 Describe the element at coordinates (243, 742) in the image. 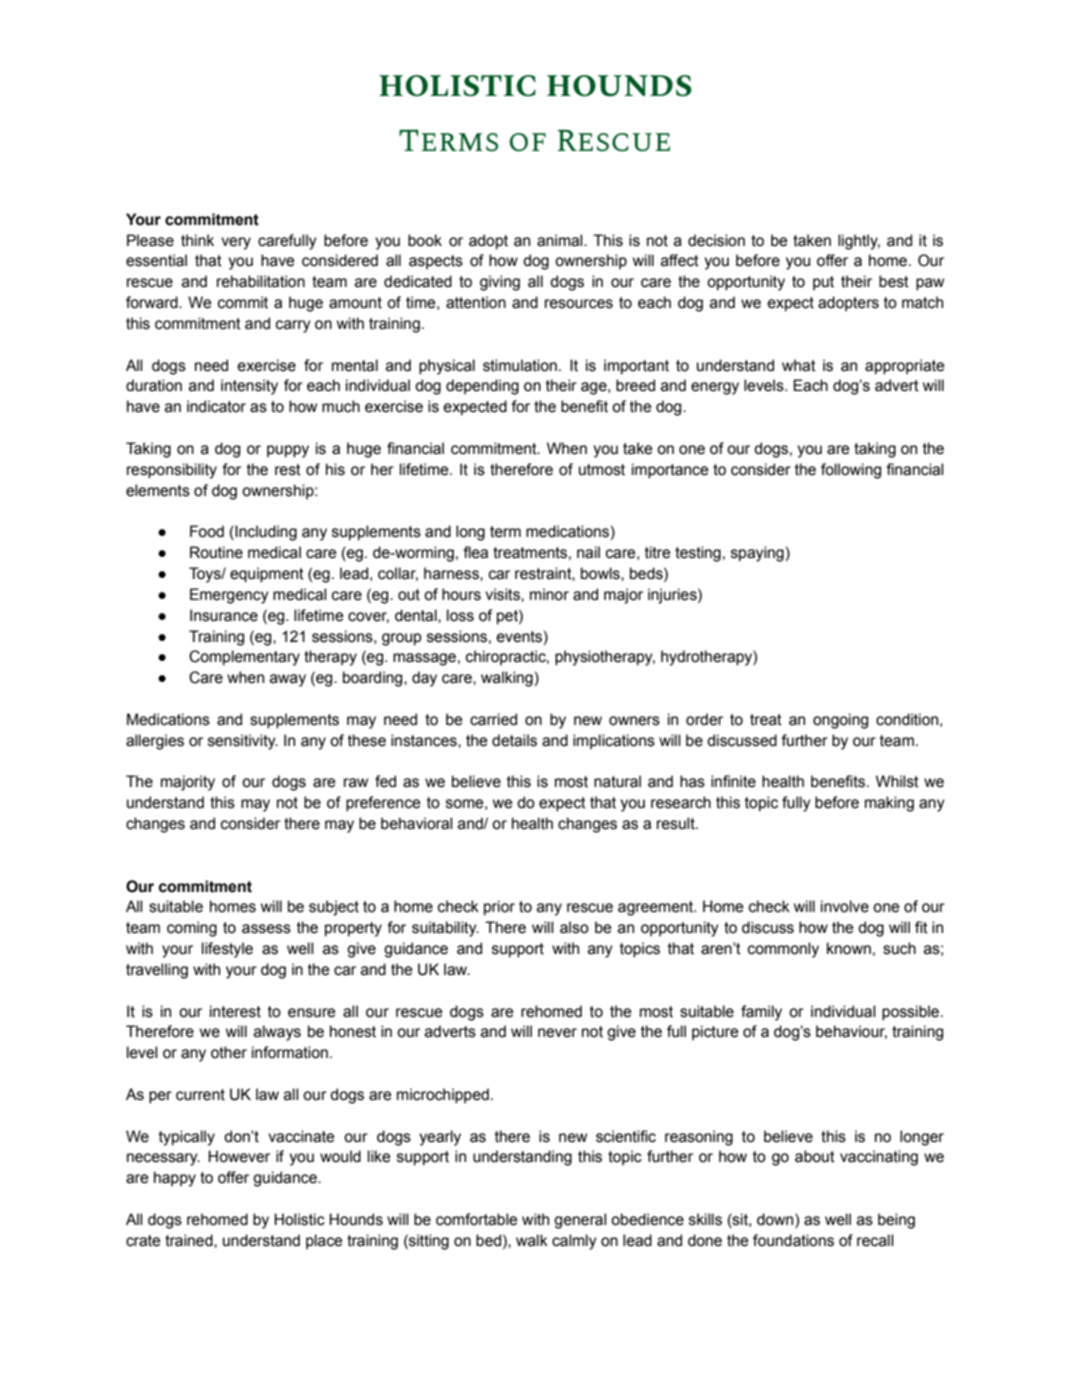

I see `sensitivity` at that location.
